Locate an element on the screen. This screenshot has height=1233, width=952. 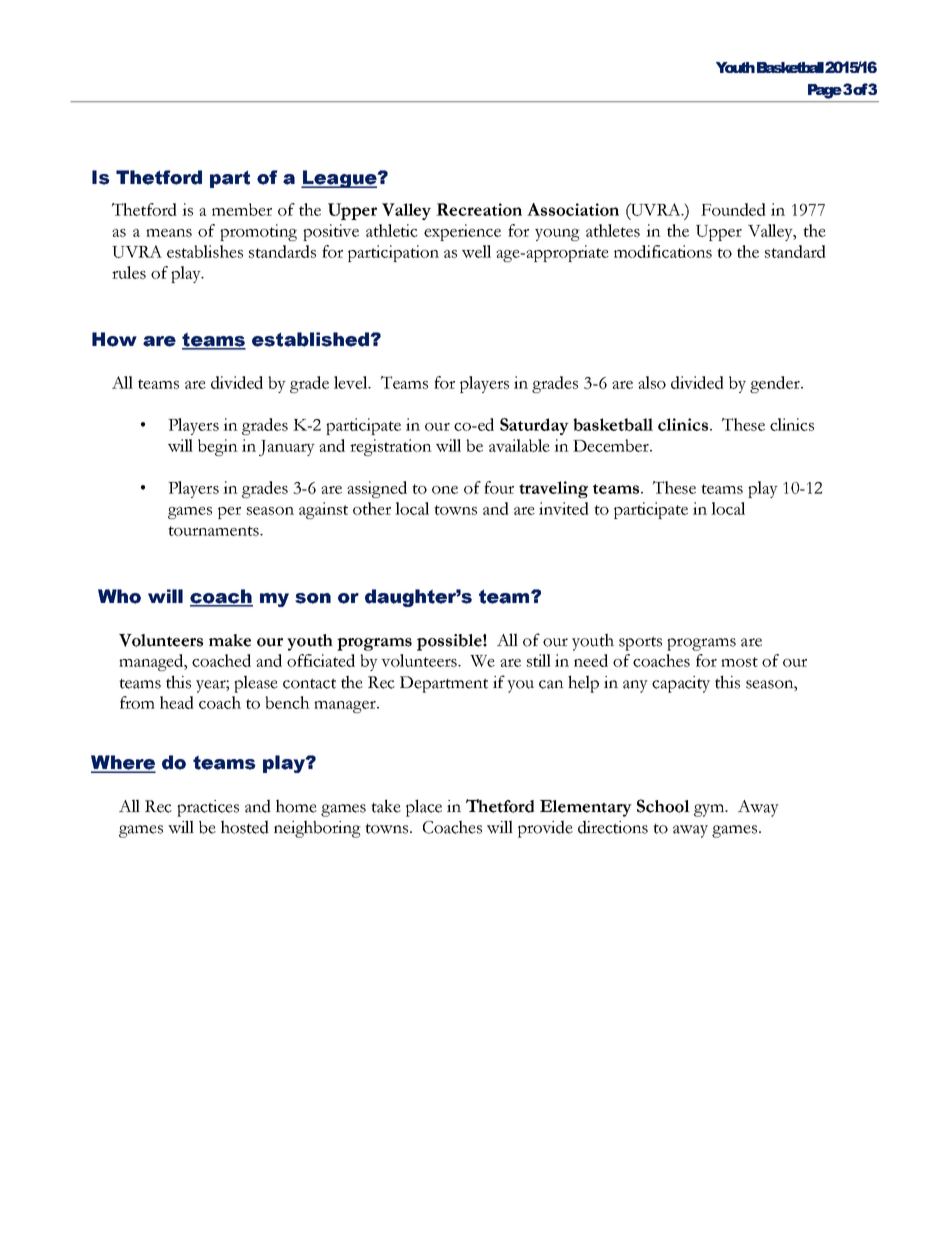
establishes is located at coordinates (205, 251).
